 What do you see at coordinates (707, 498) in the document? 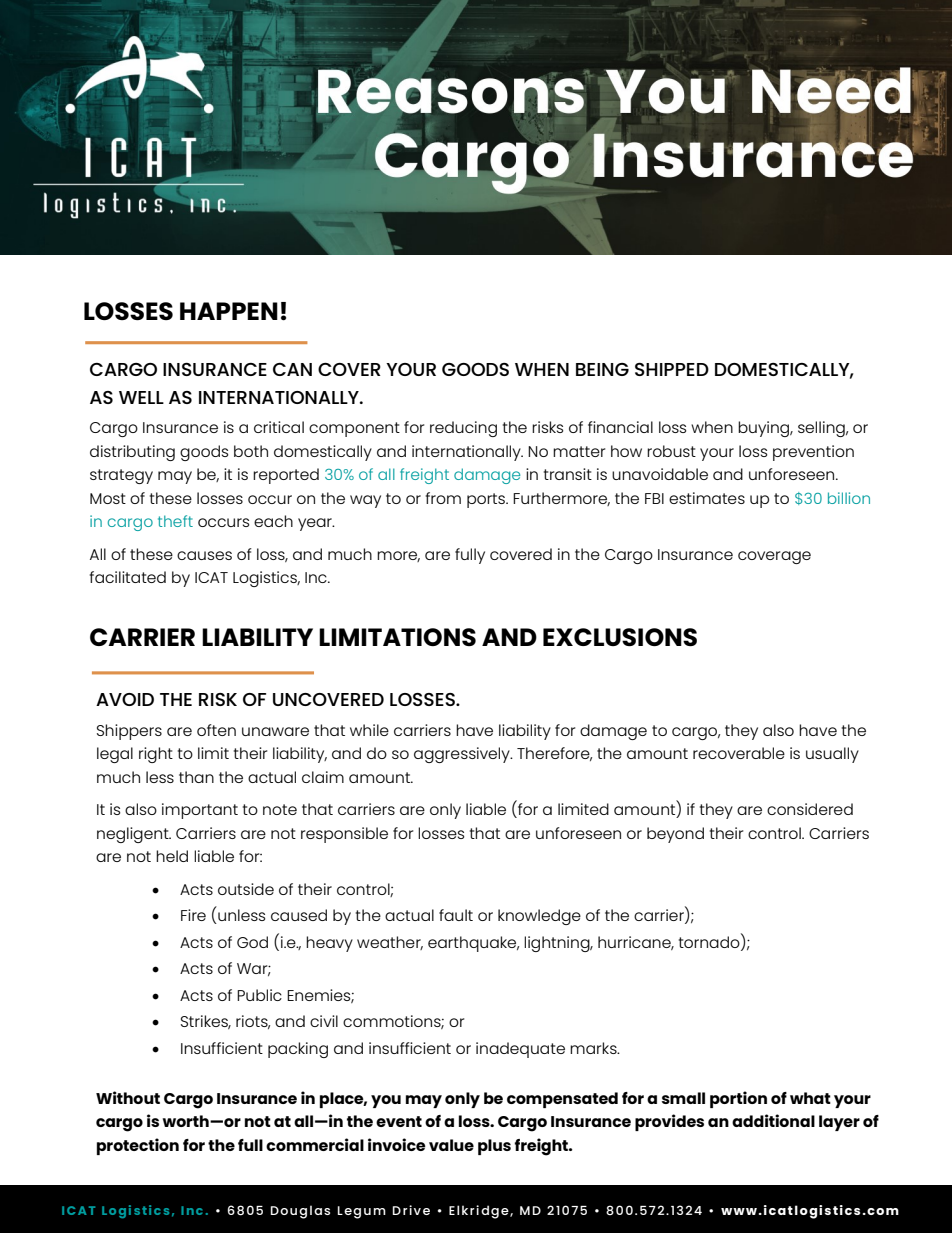
I see `estimates` at bounding box center [707, 498].
